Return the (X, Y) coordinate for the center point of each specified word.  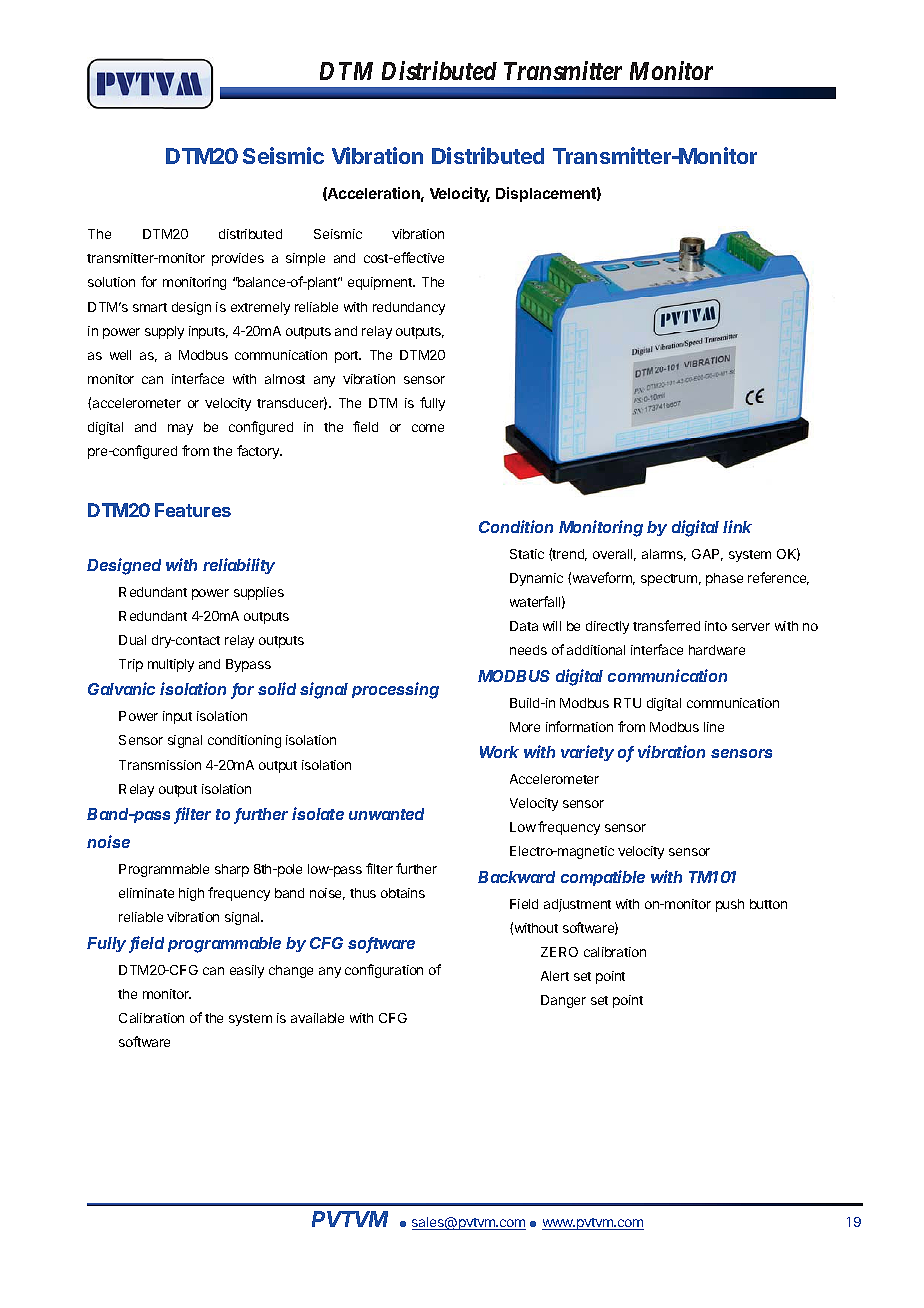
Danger (563, 1001)
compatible (603, 878)
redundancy (409, 308)
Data (524, 626)
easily (247, 971)
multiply (171, 665)
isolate (318, 813)
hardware (717, 650)
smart (150, 307)
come (428, 428)
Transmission (160, 765)
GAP (707, 555)
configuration (384, 971)
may (180, 429)
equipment (381, 283)
